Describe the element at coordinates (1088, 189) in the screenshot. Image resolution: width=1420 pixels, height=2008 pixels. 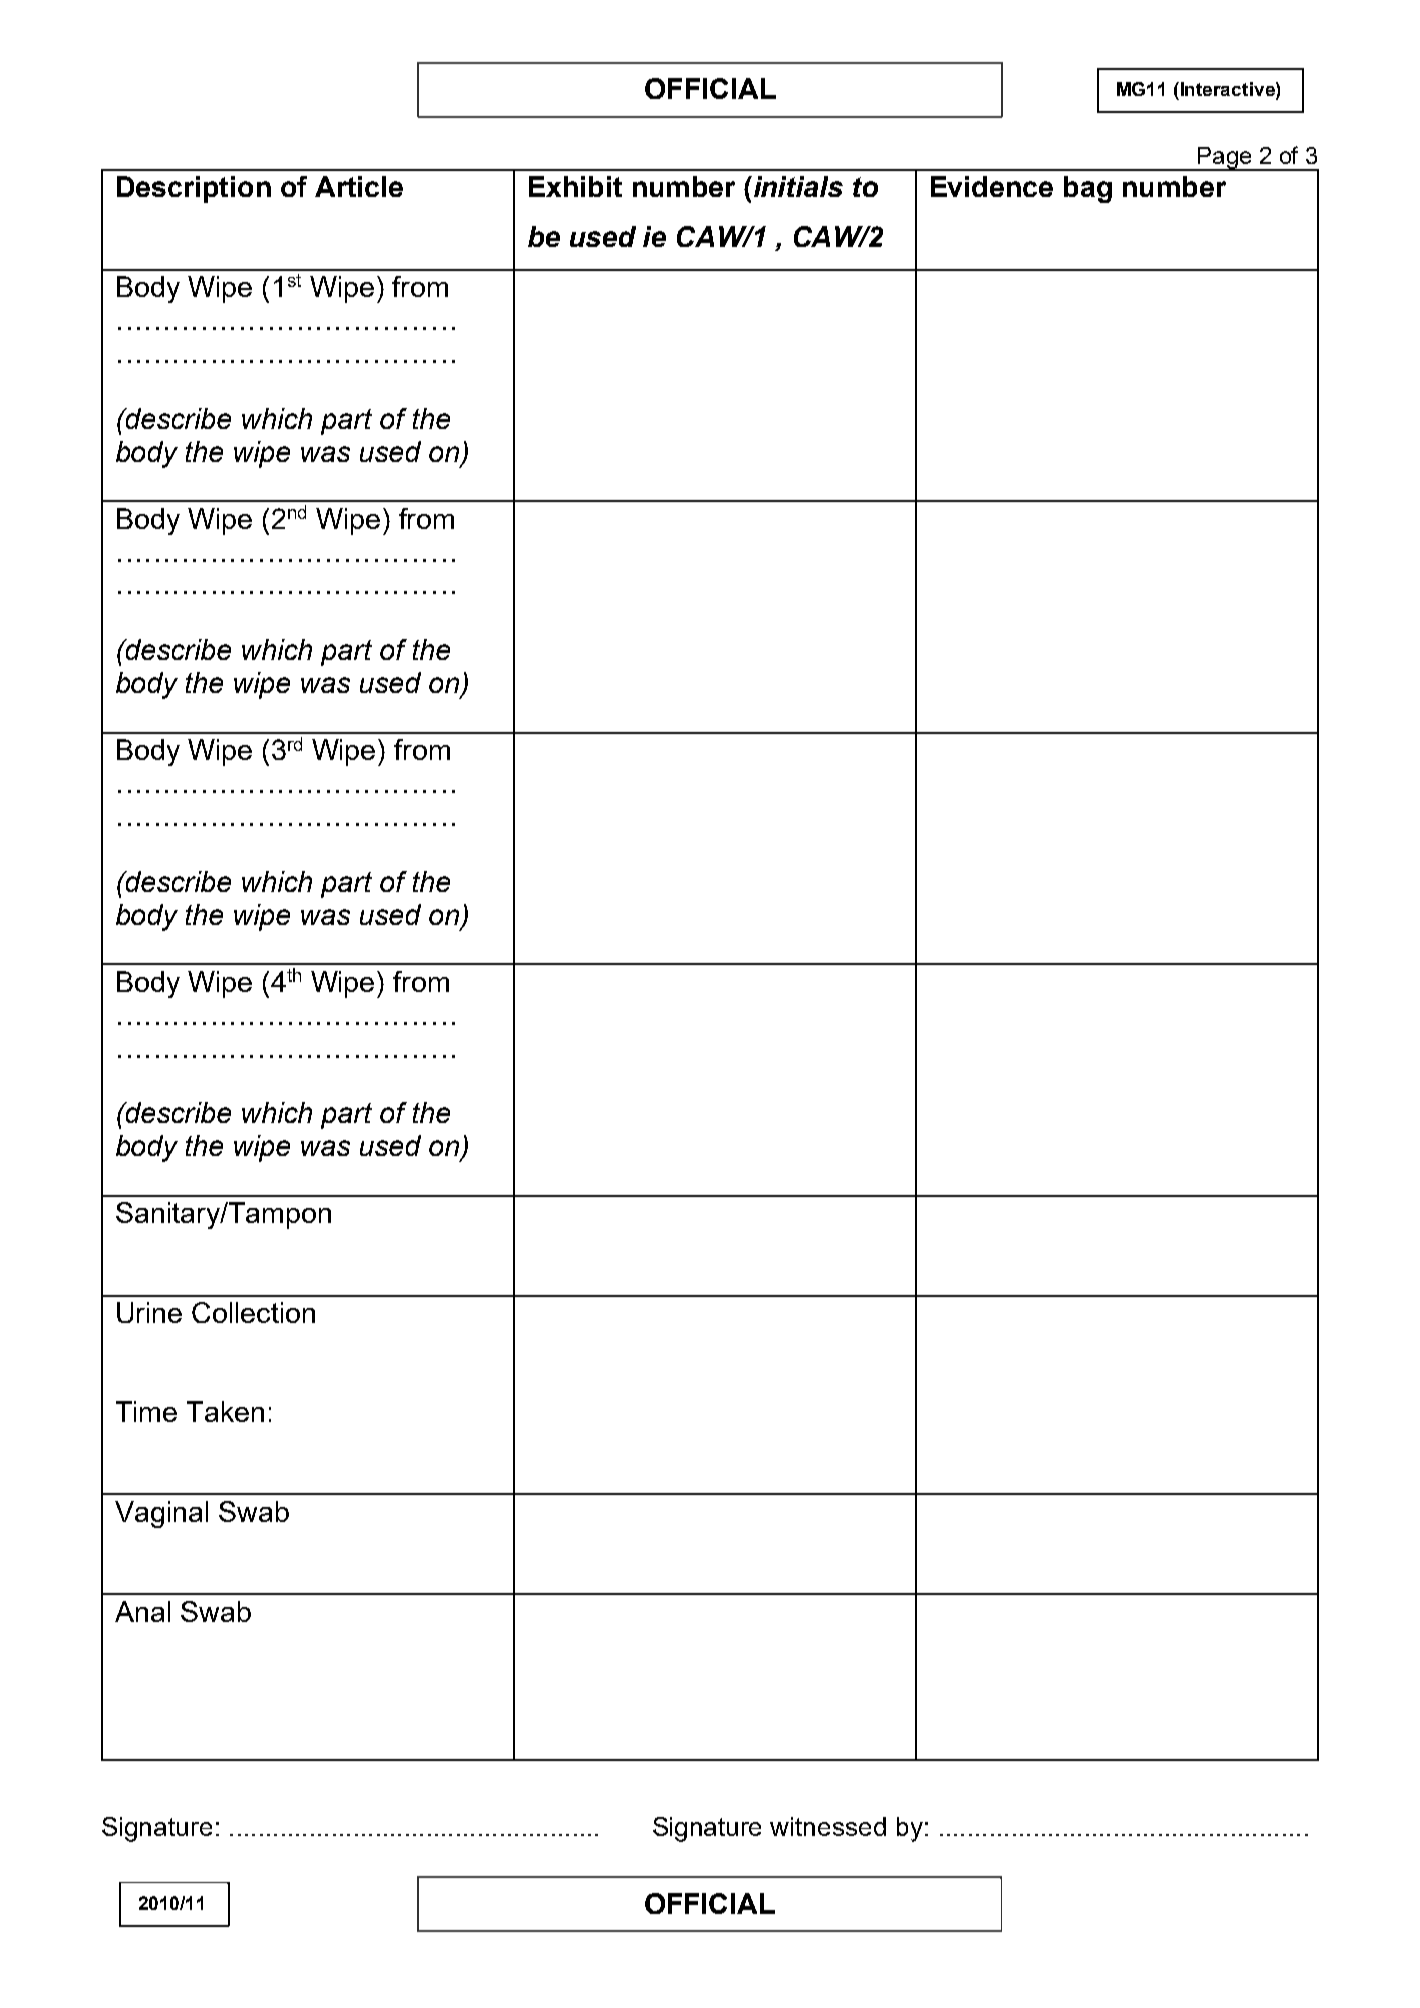
I see `bag` at that location.
